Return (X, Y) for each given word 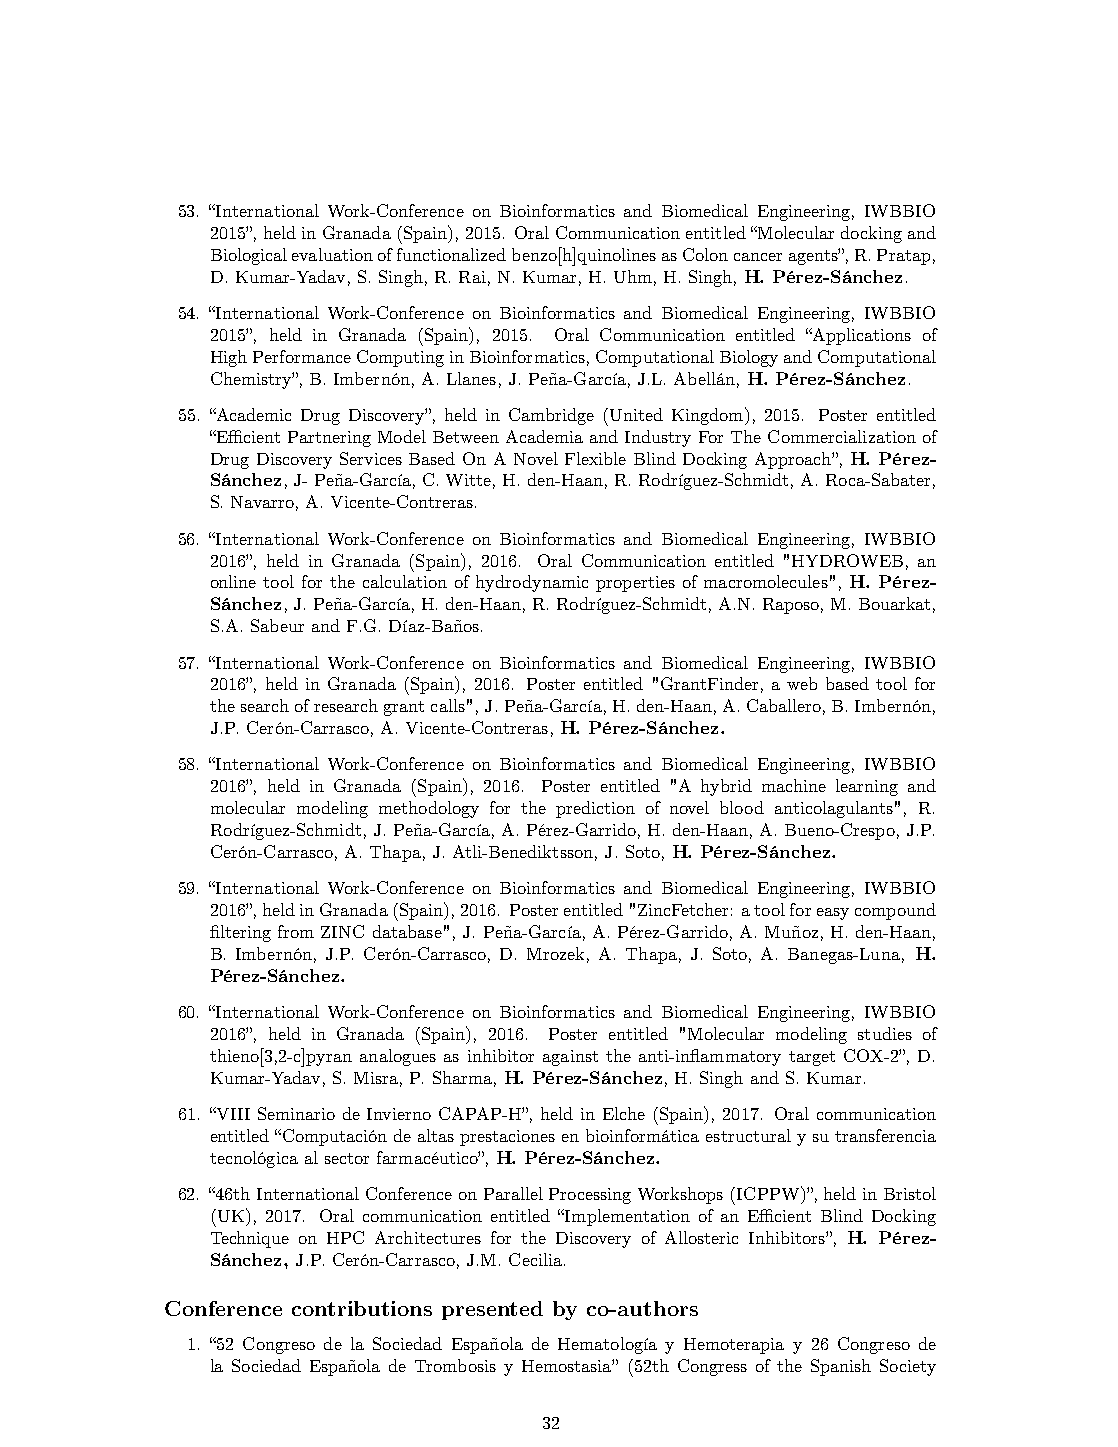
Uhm (633, 276)
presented (492, 1310)
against (570, 1058)
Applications (860, 336)
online (233, 581)
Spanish (841, 1367)
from (296, 931)
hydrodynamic (532, 583)
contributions (362, 1308)
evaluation (332, 254)
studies (885, 1033)
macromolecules (766, 581)
